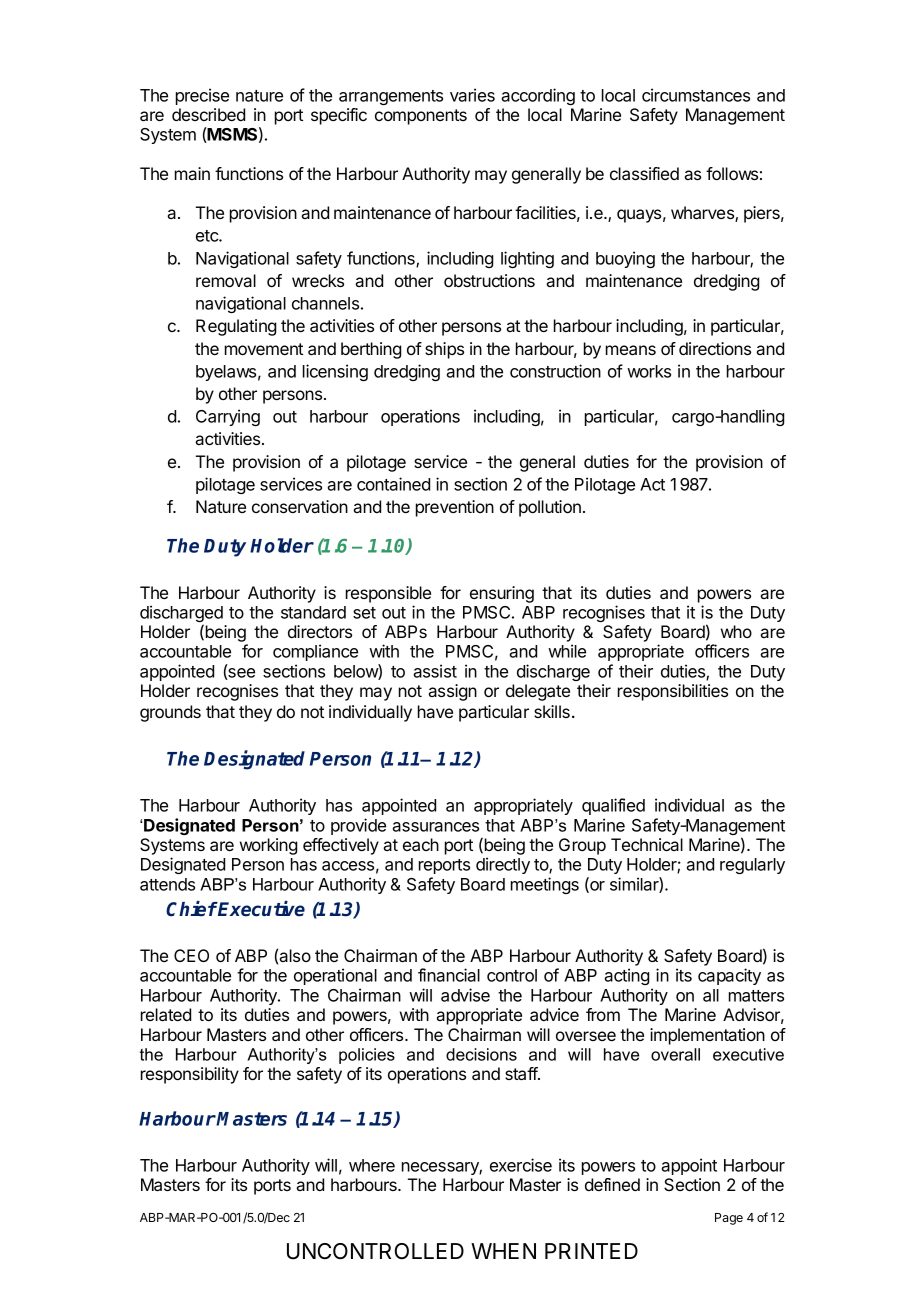 The width and height of the document is (924, 1308). Describe the element at coordinates (452, 692) in the document. I see `assign` at that location.
